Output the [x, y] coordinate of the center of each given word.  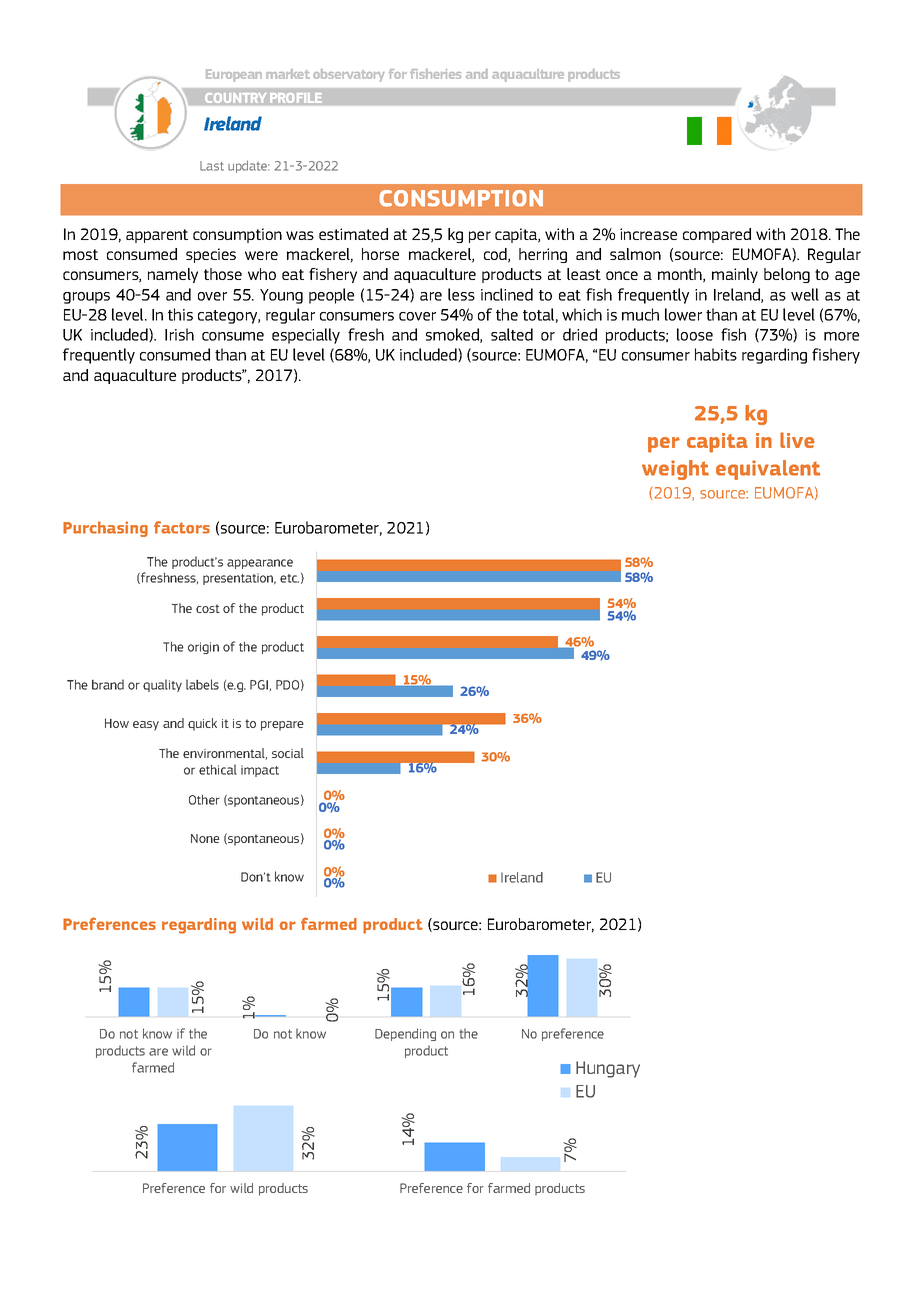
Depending [405, 1034]
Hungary [608, 1069]
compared [717, 235]
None [205, 838]
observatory [348, 75]
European [234, 75]
